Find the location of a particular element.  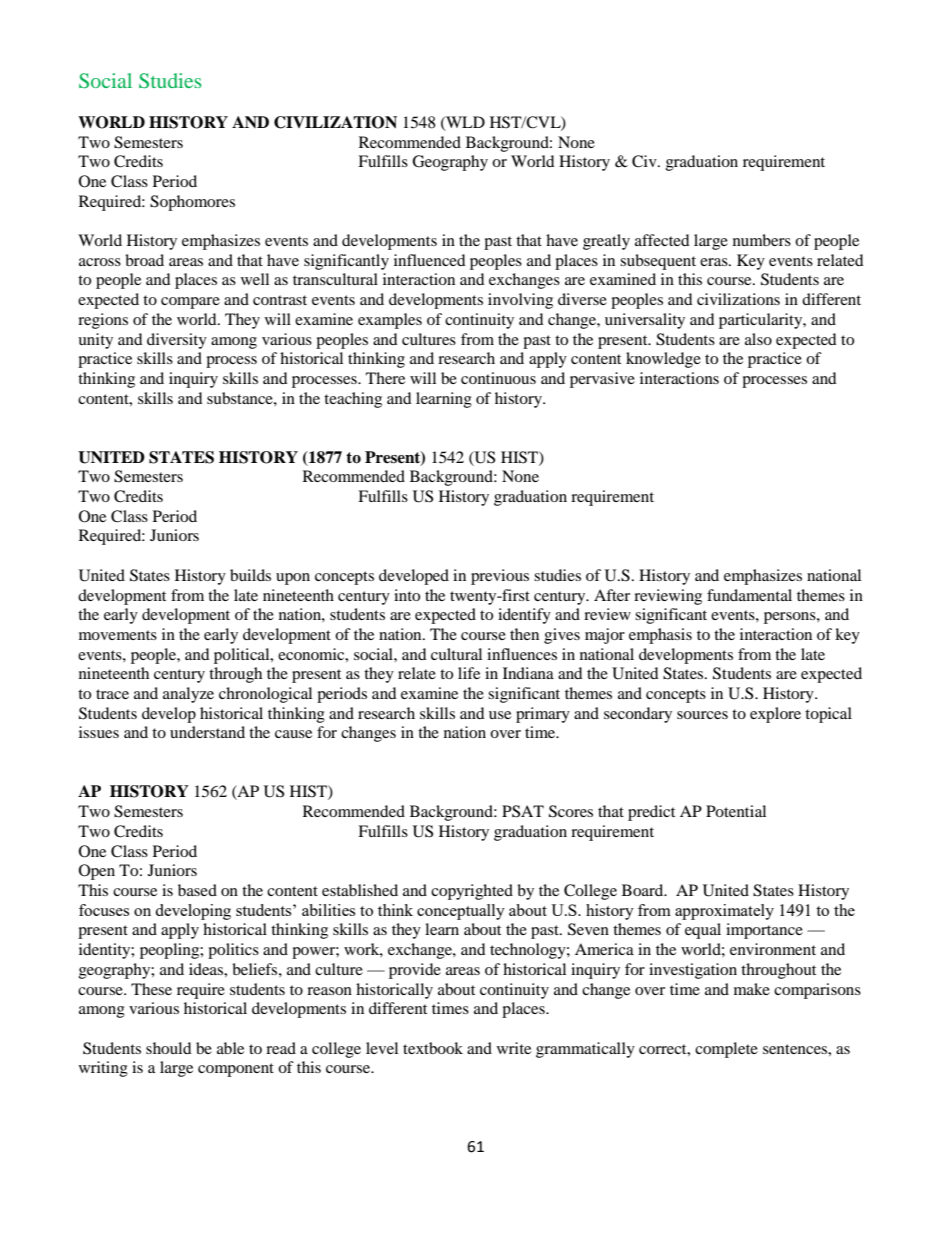

broad is located at coordinates (144, 260).
